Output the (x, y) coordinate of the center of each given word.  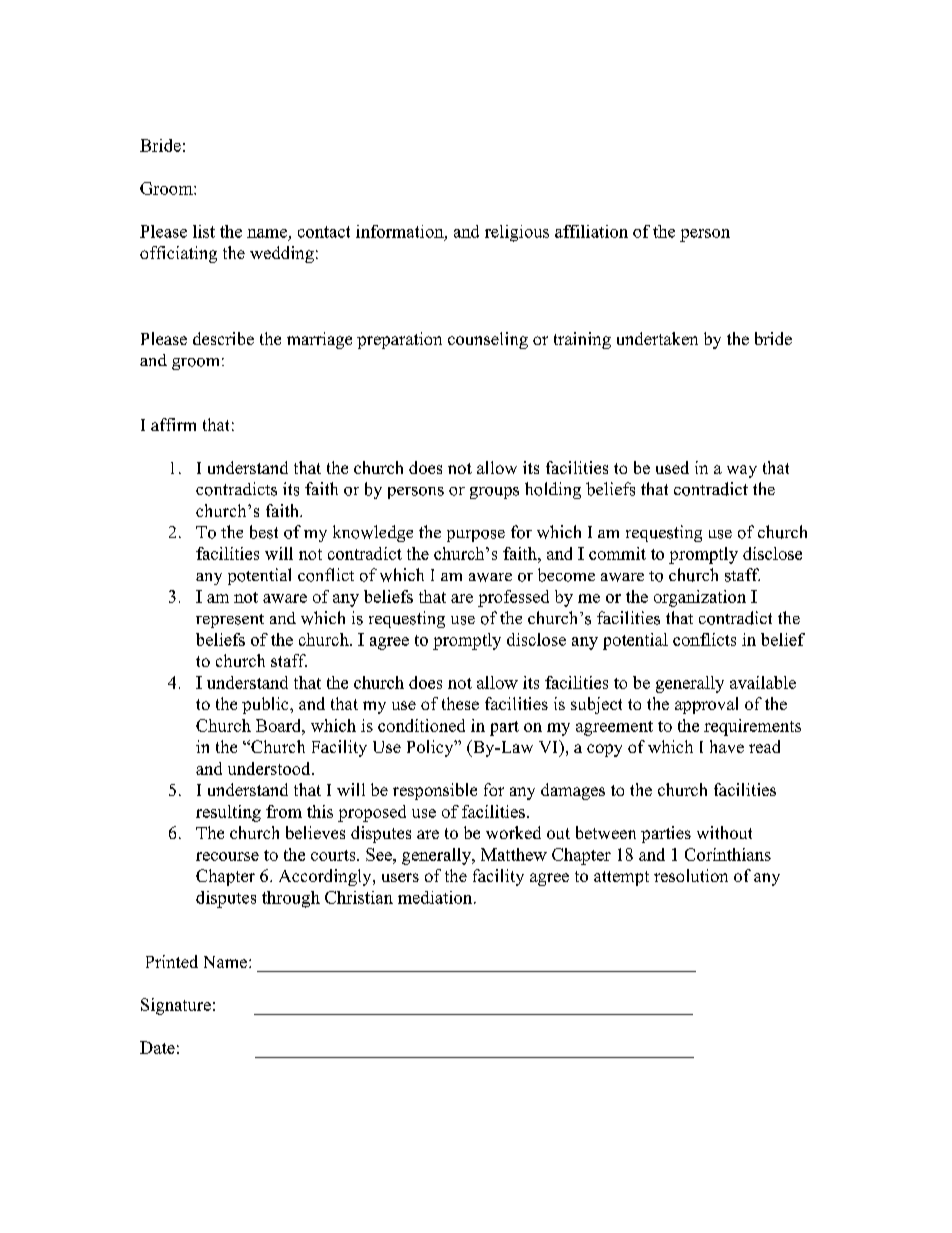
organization (700, 598)
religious (517, 233)
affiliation (591, 231)
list (204, 231)
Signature (176, 1006)
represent (230, 621)
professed (513, 598)
